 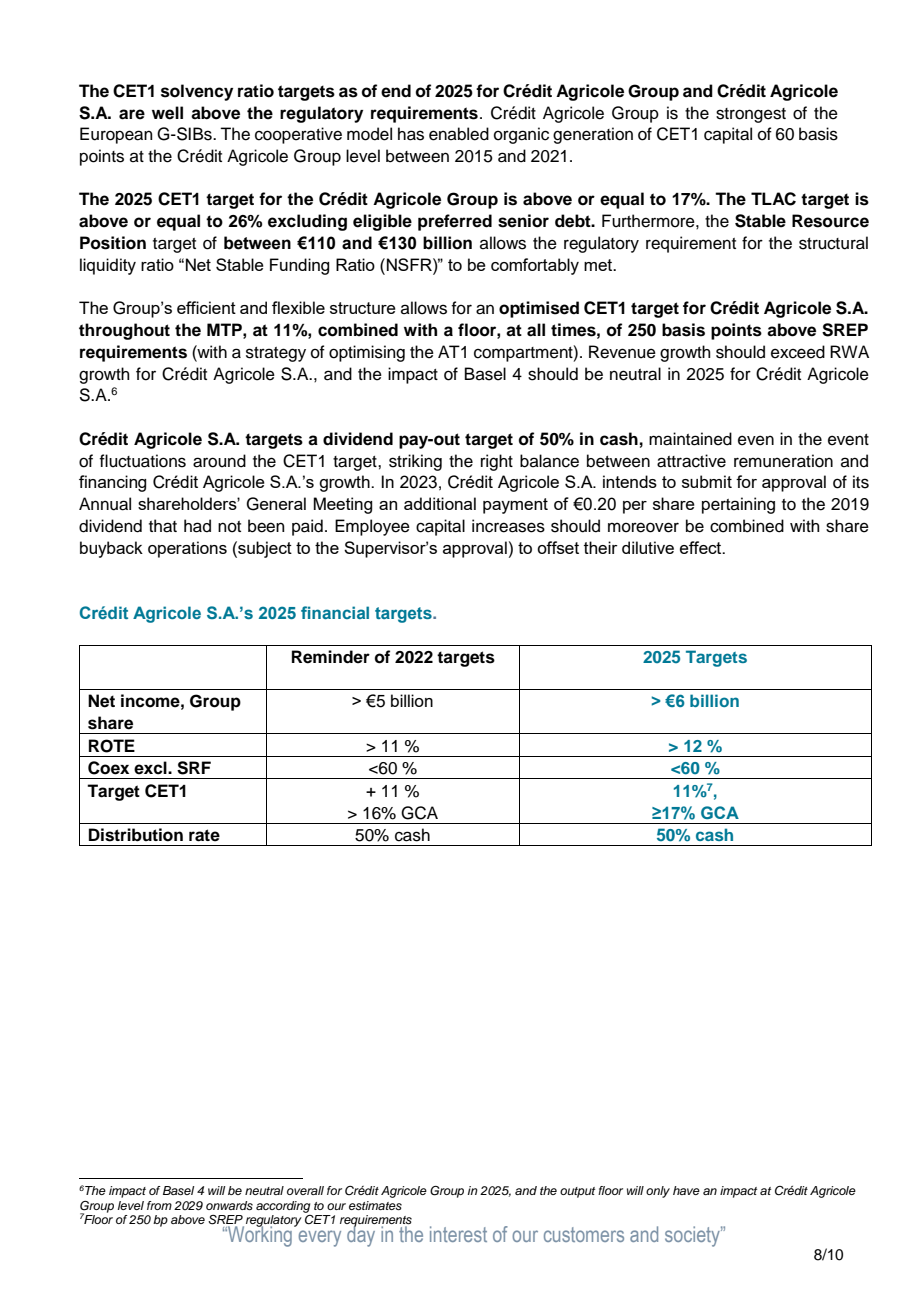 I want to click on interest, so click(x=458, y=1234).
